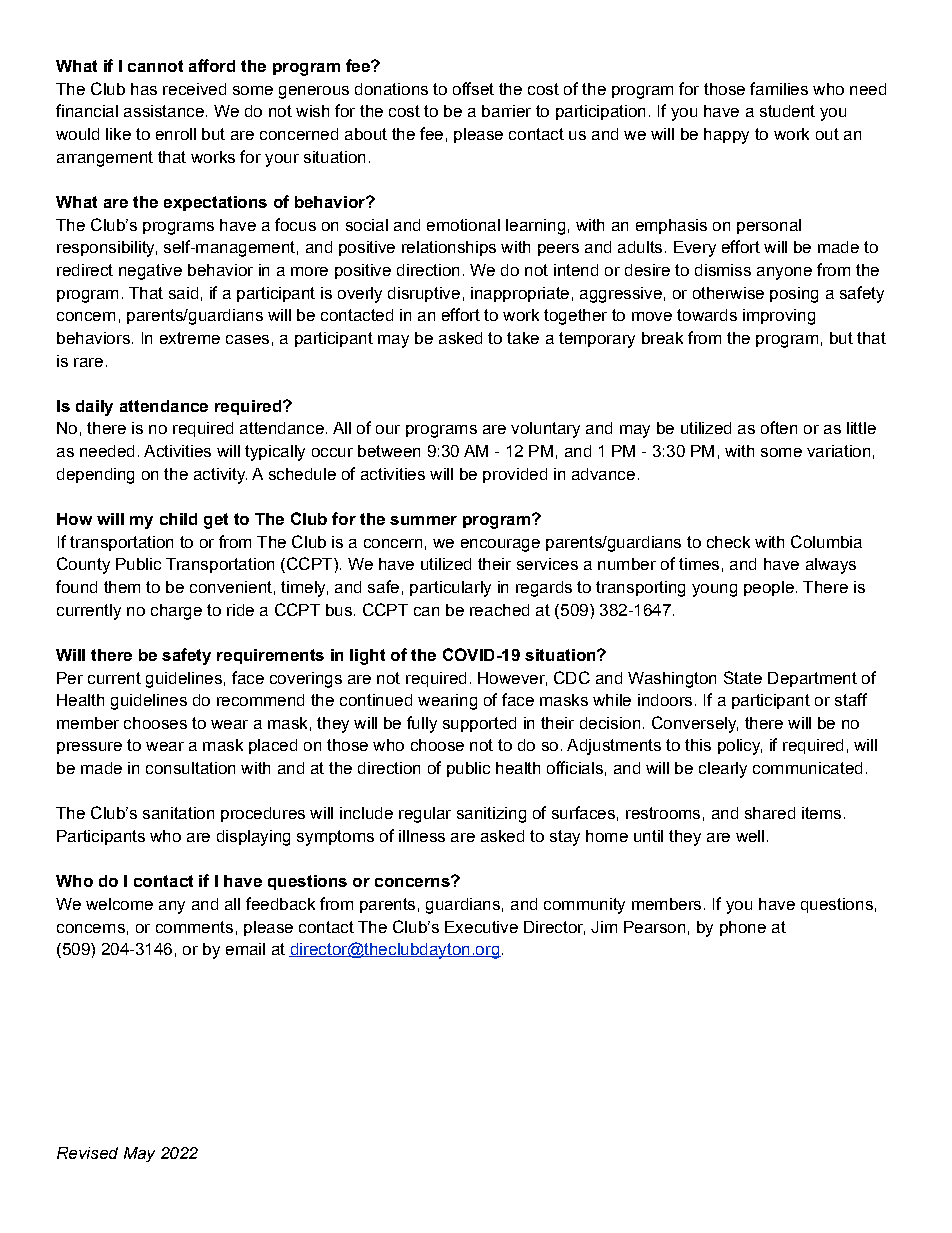 This screenshot has height=1233, width=952. I want to click on well, so click(750, 836).
